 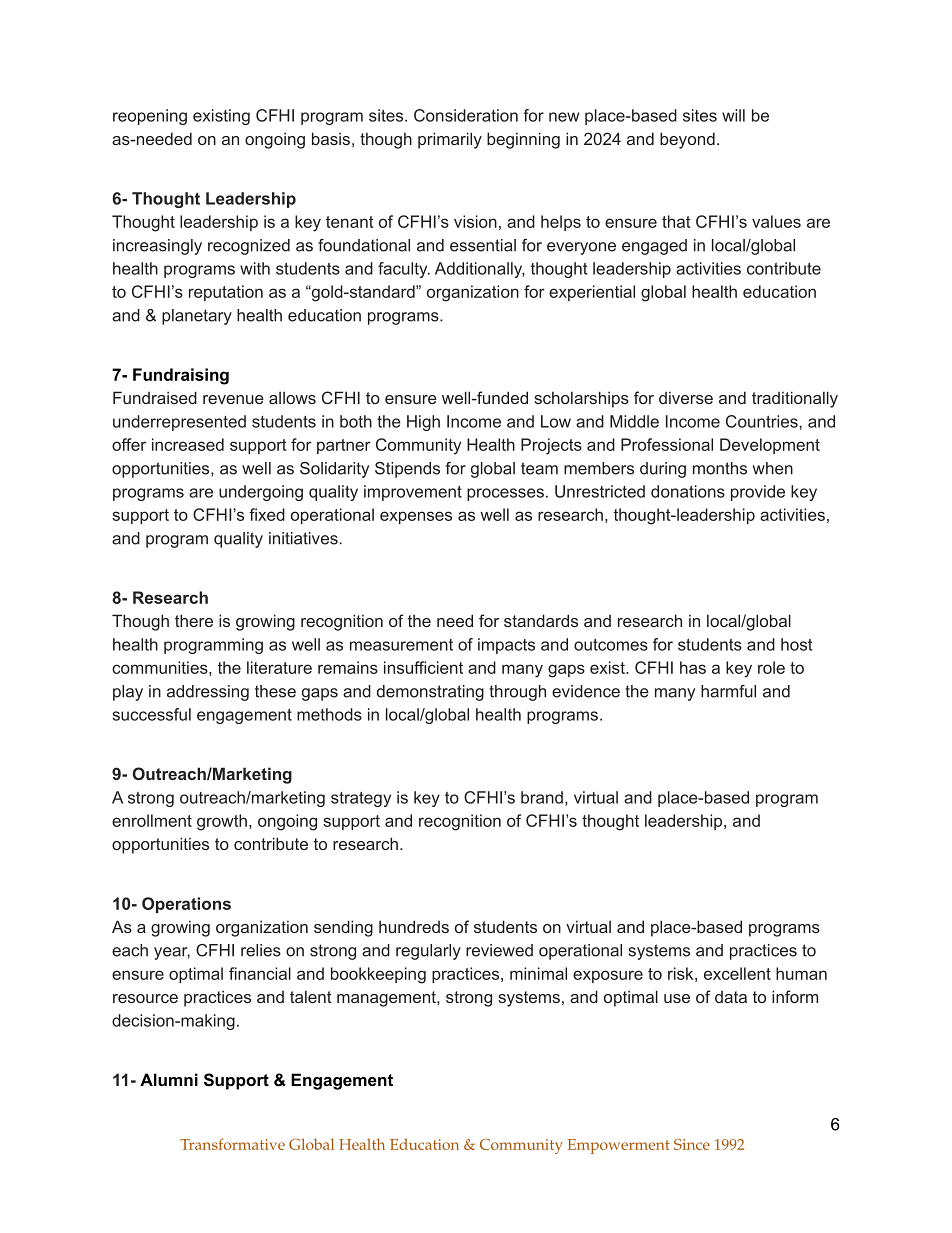 I want to click on High, so click(x=423, y=423).
